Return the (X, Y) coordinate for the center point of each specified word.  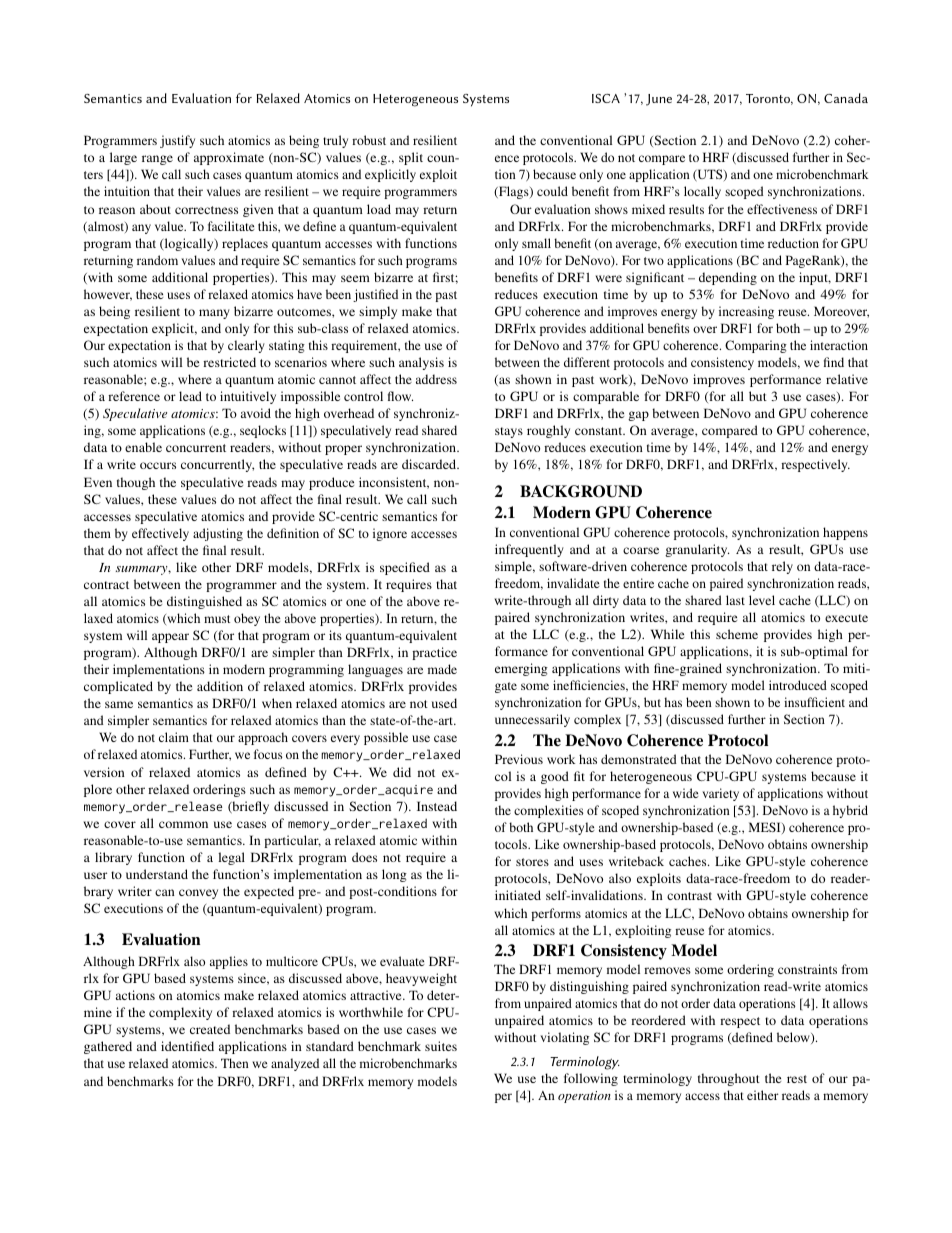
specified (405, 568)
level (762, 600)
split (411, 158)
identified (187, 1046)
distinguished (204, 602)
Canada (846, 98)
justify (177, 141)
